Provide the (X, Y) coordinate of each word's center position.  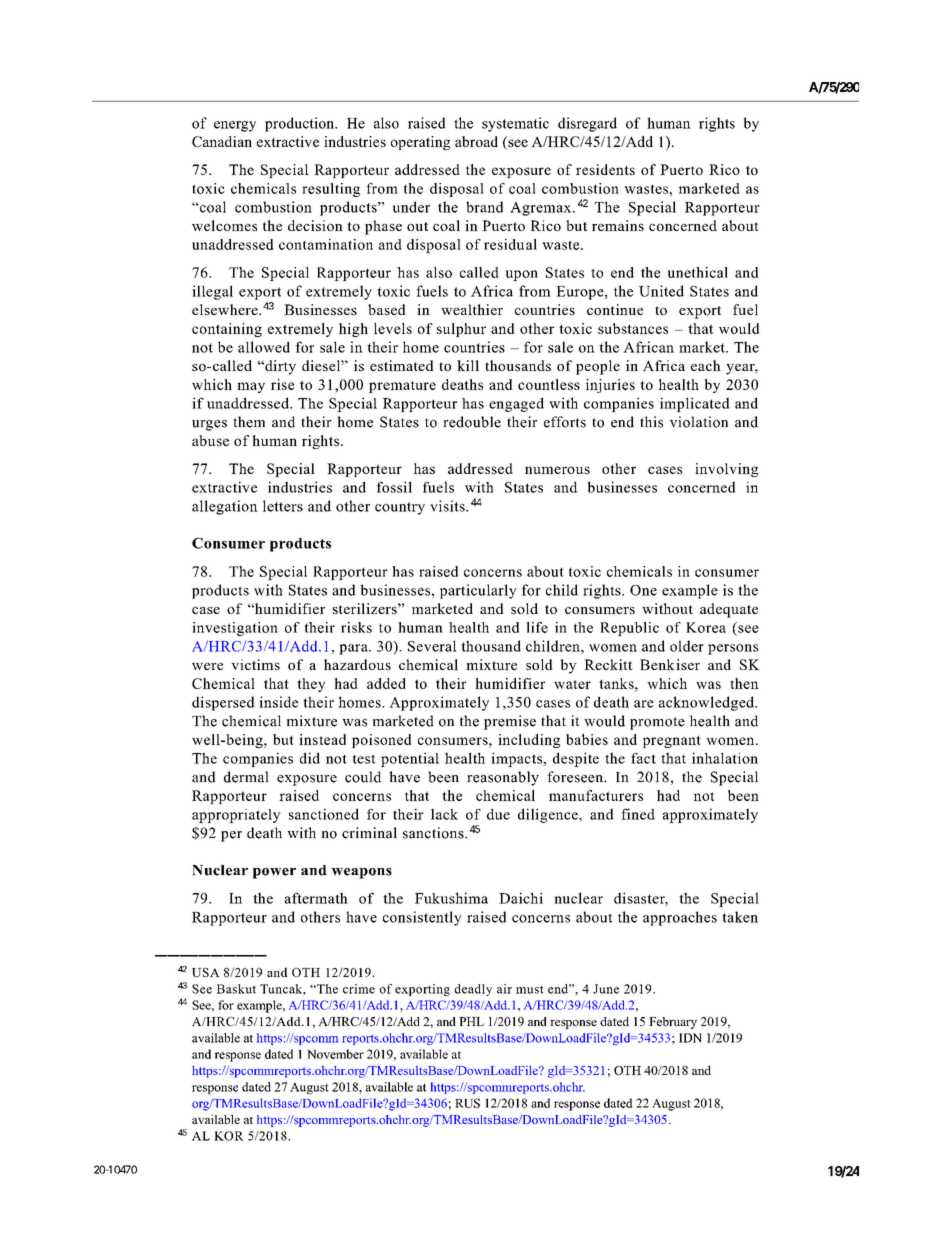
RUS (467, 1103)
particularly (478, 591)
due (498, 814)
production (301, 124)
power (274, 873)
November (335, 1054)
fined (638, 814)
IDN (690, 1038)
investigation (235, 629)
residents (605, 169)
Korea (706, 627)
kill (468, 365)
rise (282, 384)
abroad (476, 141)
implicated (695, 404)
